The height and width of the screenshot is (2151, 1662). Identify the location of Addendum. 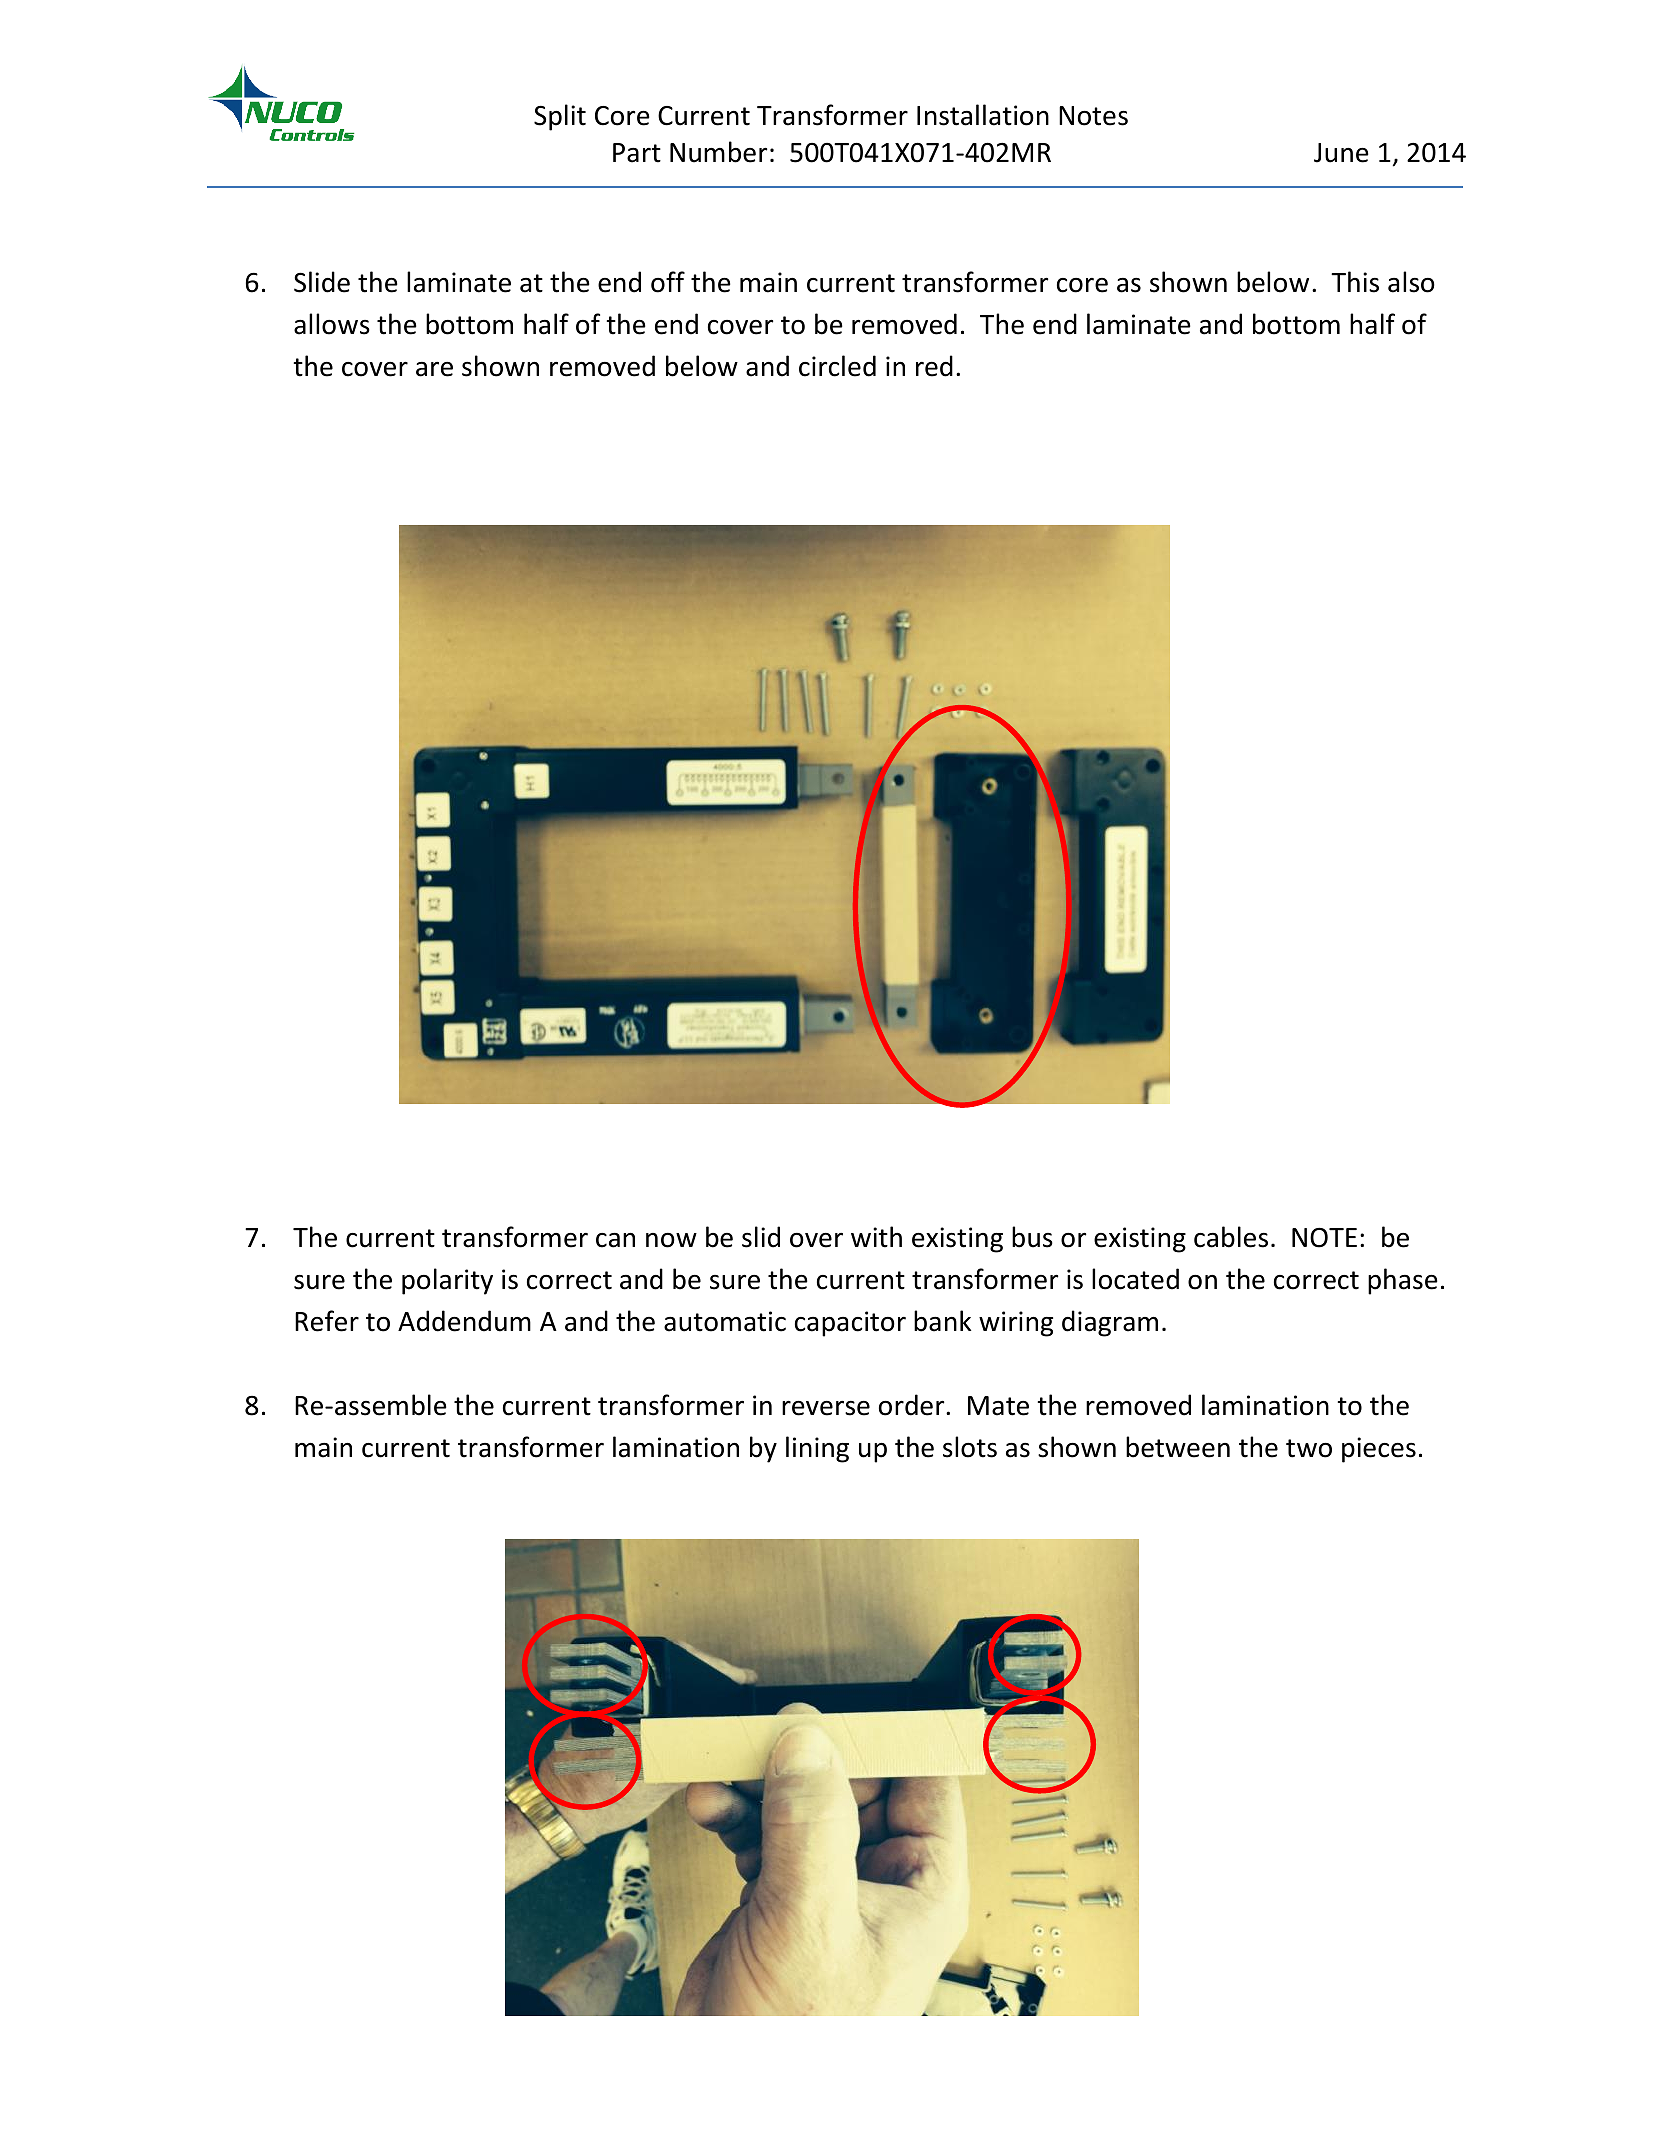
(464, 1321).
